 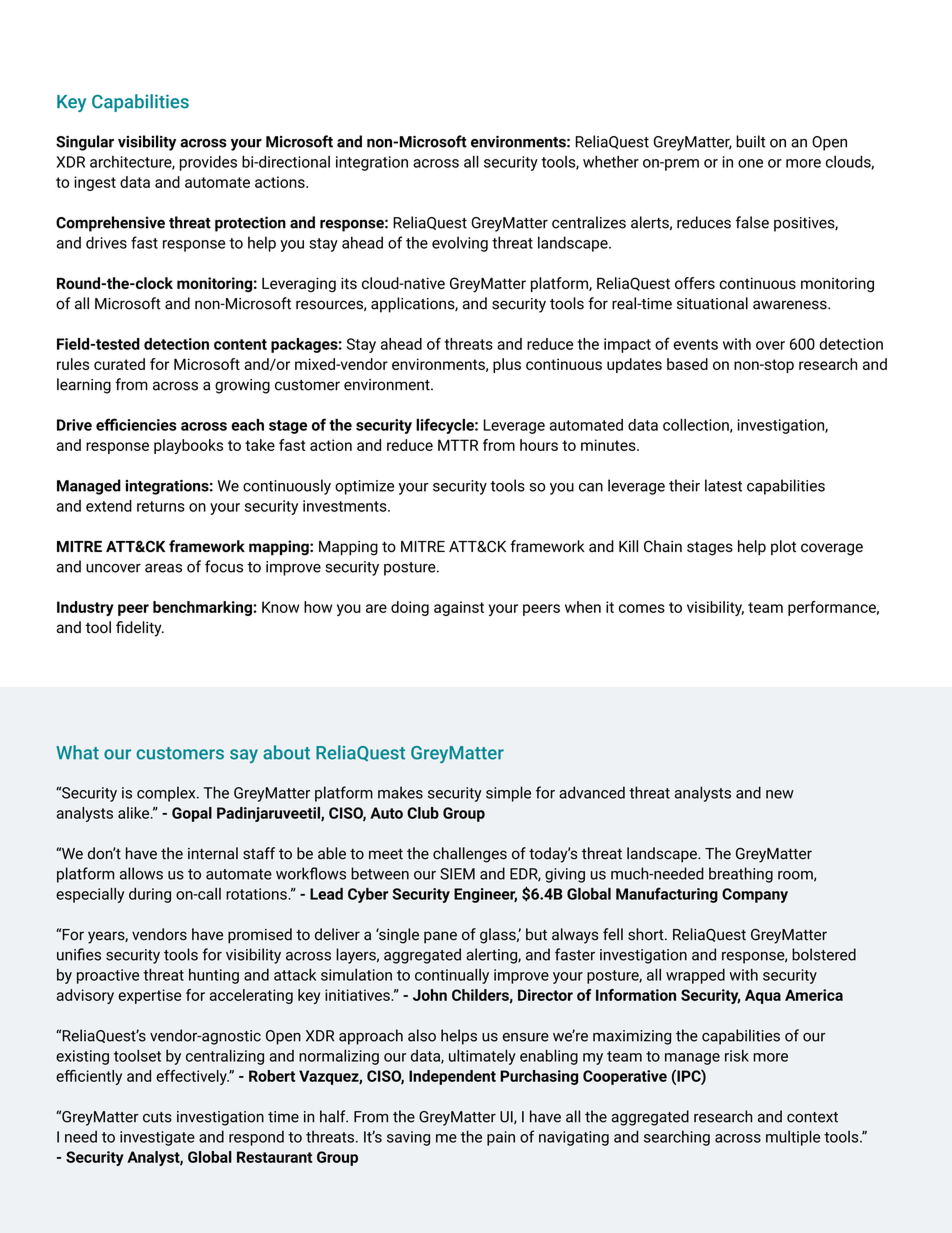 What do you see at coordinates (400, 792) in the screenshot?
I see `makes` at bounding box center [400, 792].
